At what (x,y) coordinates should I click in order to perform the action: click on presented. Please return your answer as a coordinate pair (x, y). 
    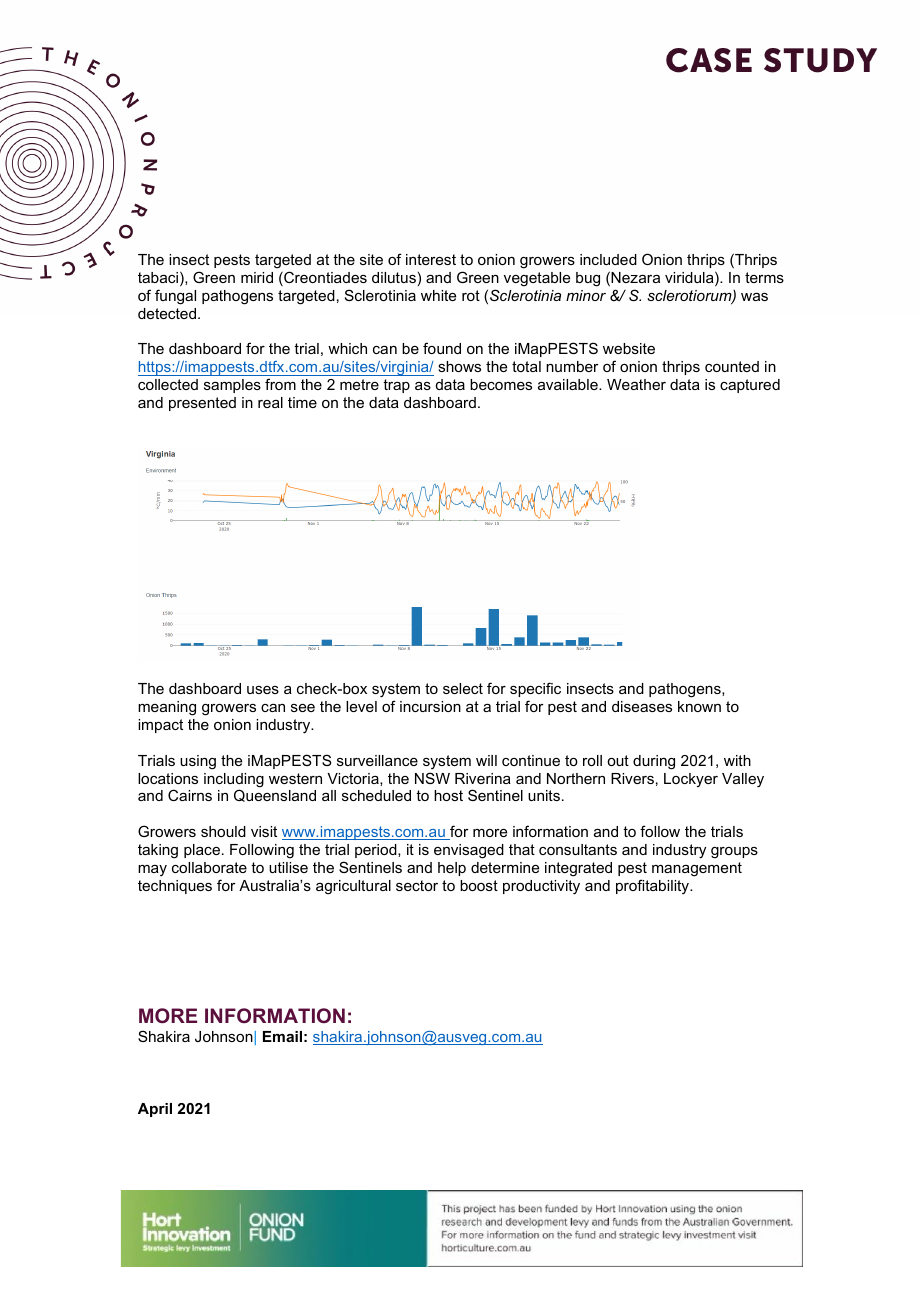
    Looking at the image, I should click on (202, 404).
